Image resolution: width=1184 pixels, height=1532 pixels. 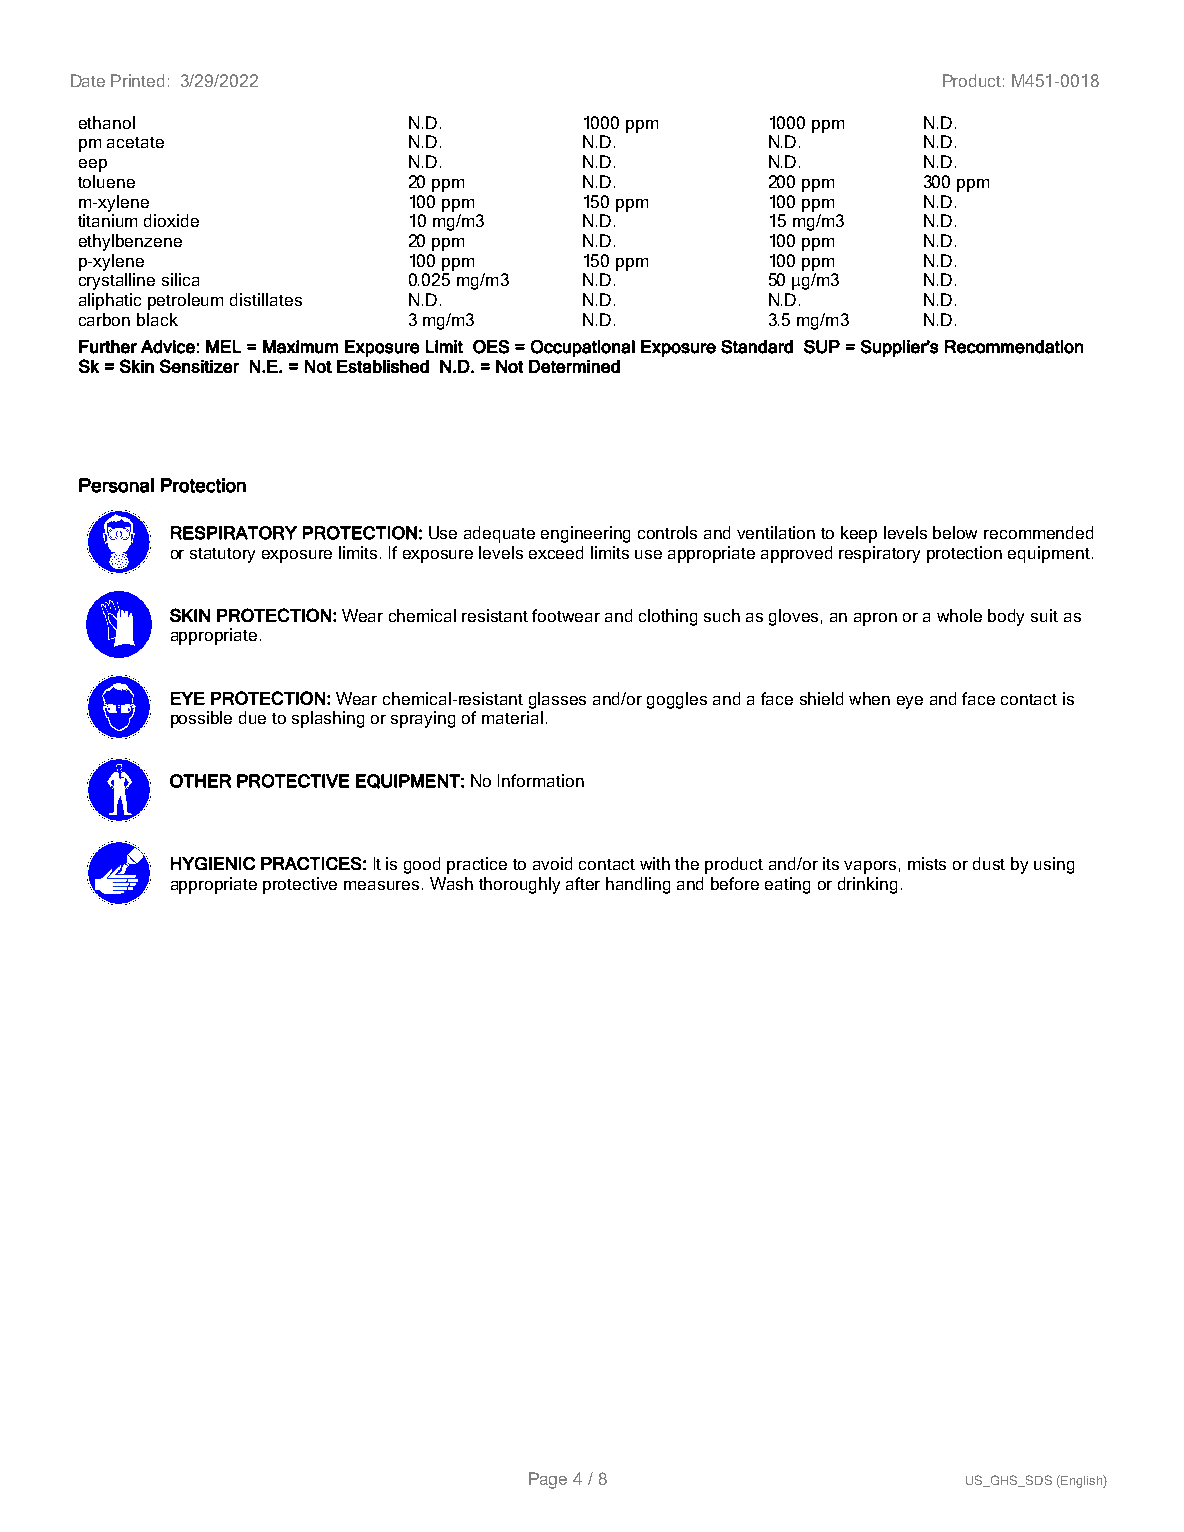 What do you see at coordinates (989, 863) in the page?
I see `dust` at bounding box center [989, 863].
